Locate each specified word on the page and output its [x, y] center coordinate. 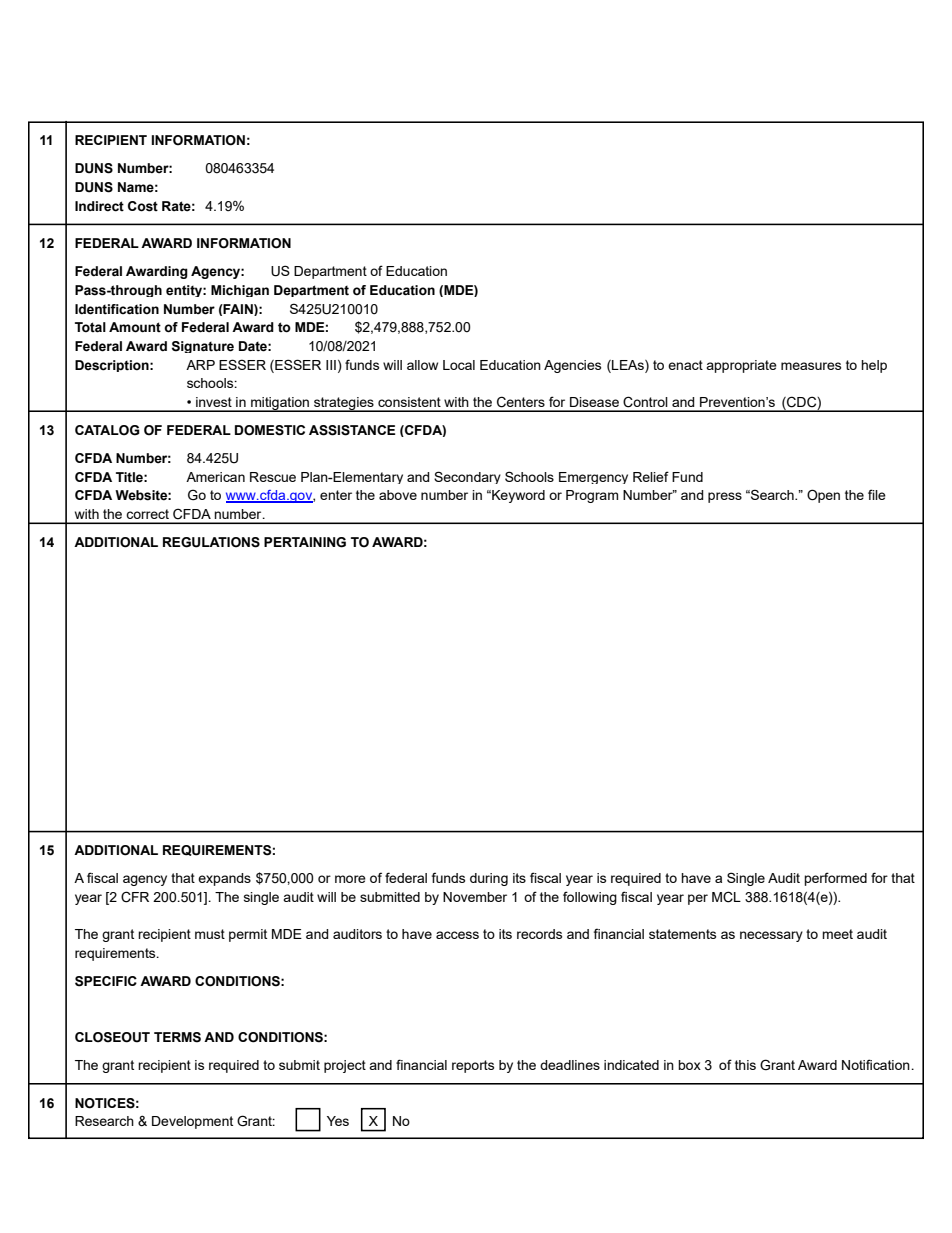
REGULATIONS [211, 542]
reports [473, 1066]
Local [459, 365]
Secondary [467, 477]
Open [823, 496]
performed [835, 879]
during [489, 879]
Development [192, 1122]
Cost [143, 206]
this [745, 1065]
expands [224, 879]
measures [811, 366]
